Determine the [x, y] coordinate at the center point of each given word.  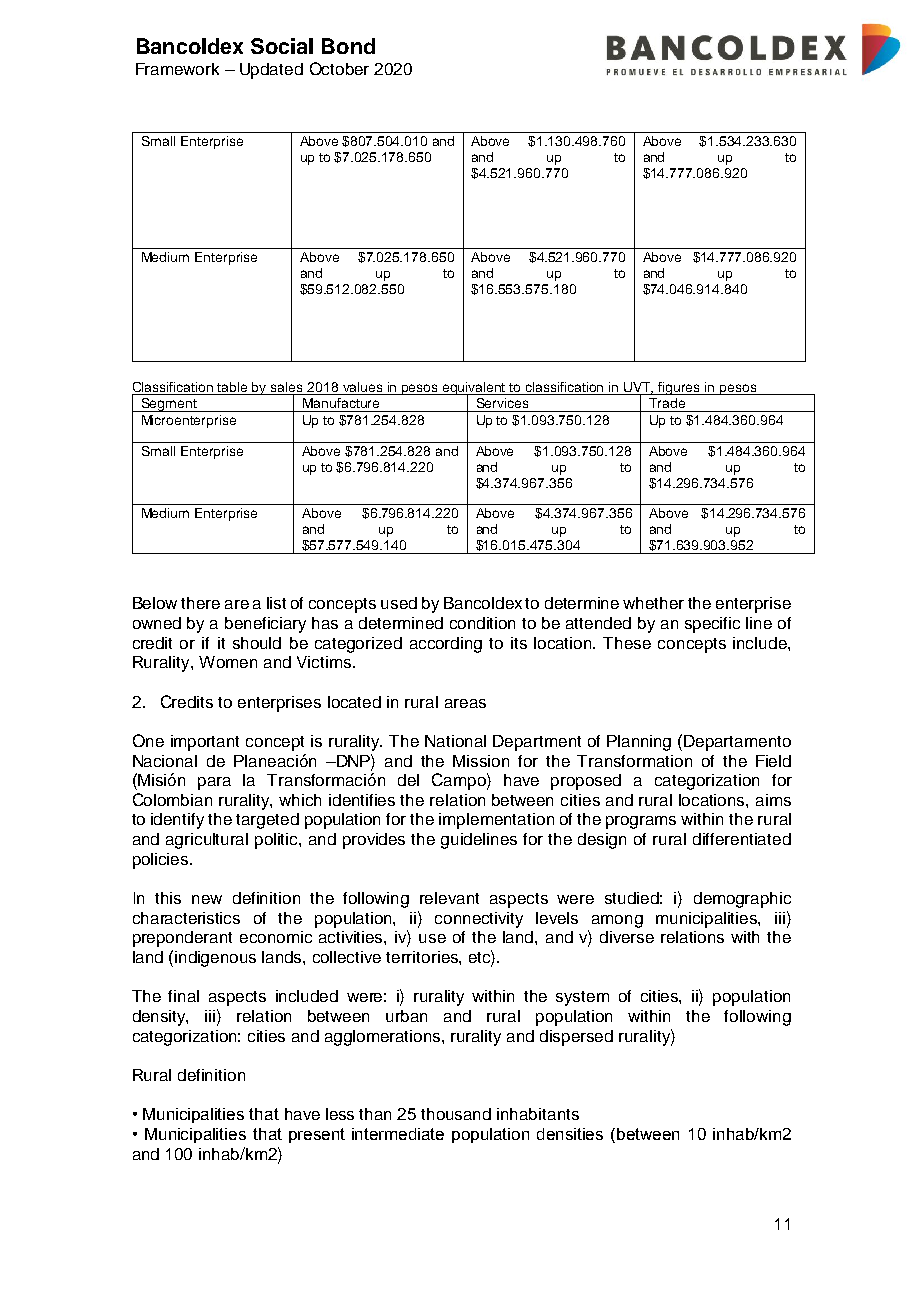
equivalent [475, 389]
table [232, 387]
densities [570, 1134]
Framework [177, 69]
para [214, 783]
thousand [456, 1114]
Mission [481, 761]
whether [653, 603]
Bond [348, 46]
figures [680, 388]
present [317, 1135]
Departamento [737, 743]
